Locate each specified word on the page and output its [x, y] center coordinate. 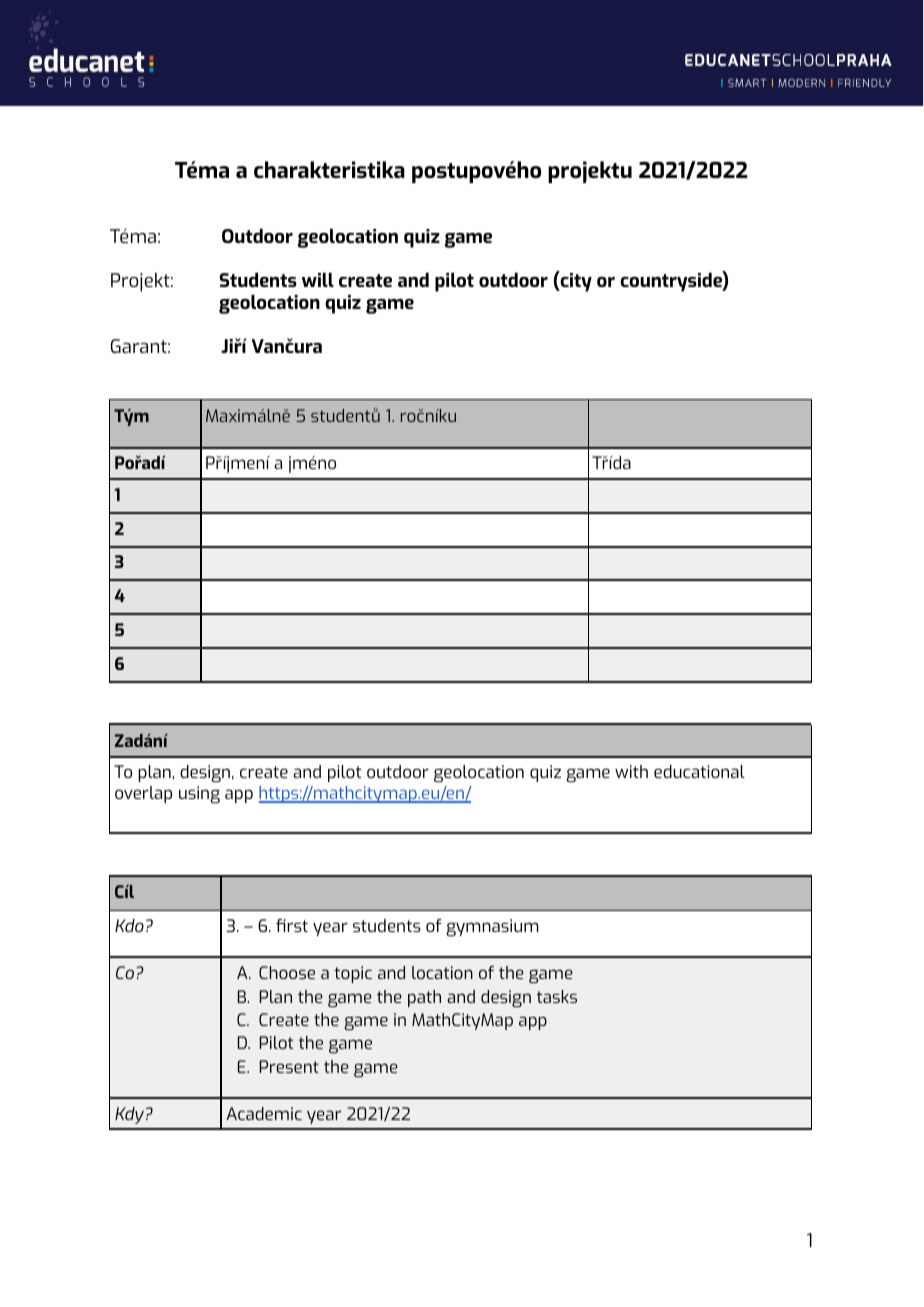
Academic [264, 1113]
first [292, 925]
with [631, 771]
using [199, 794]
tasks [557, 996]
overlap [143, 794]
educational [699, 771]
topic [353, 974]
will [318, 279]
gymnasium [492, 927]
